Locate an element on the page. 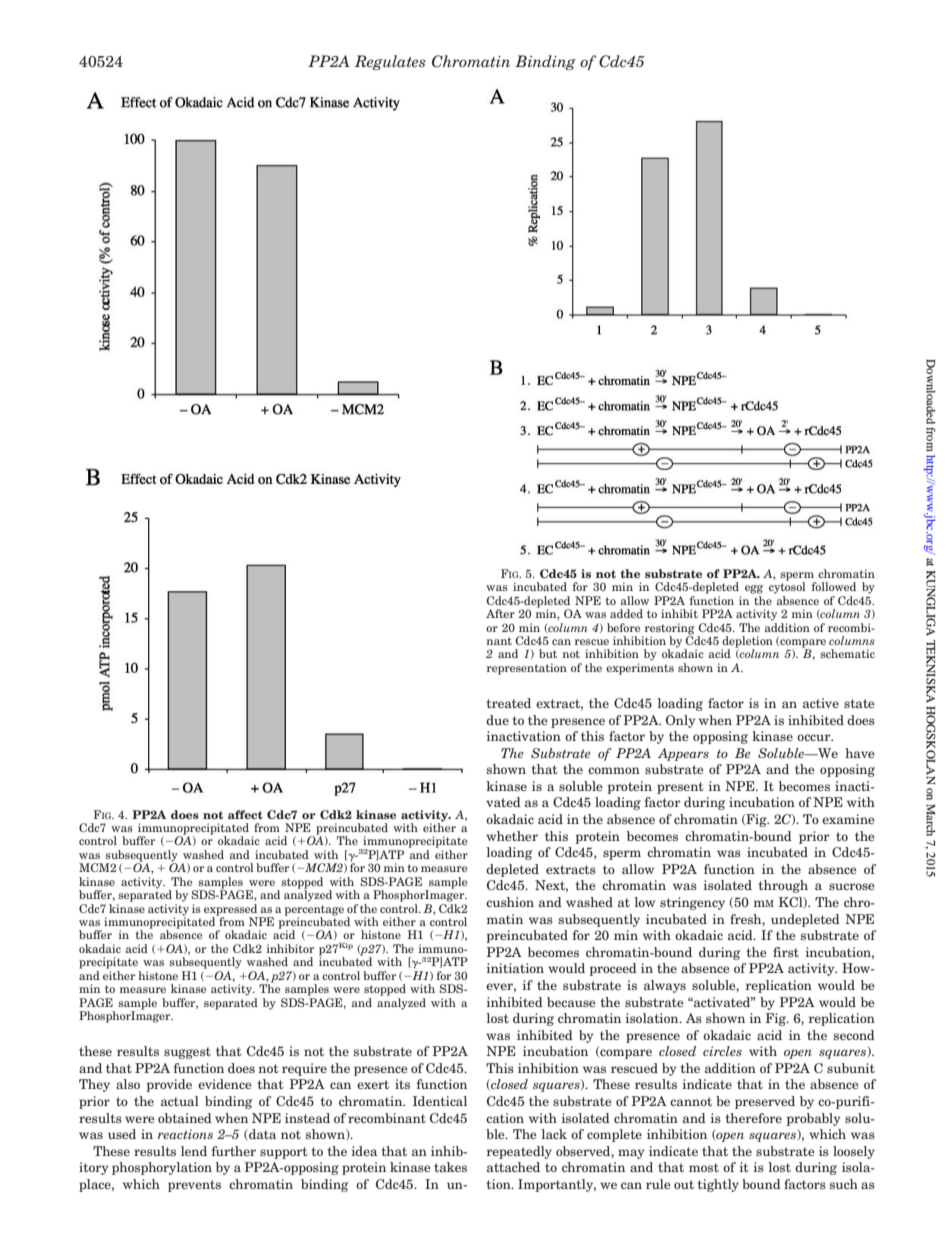  therefore is located at coordinates (754, 1118).
